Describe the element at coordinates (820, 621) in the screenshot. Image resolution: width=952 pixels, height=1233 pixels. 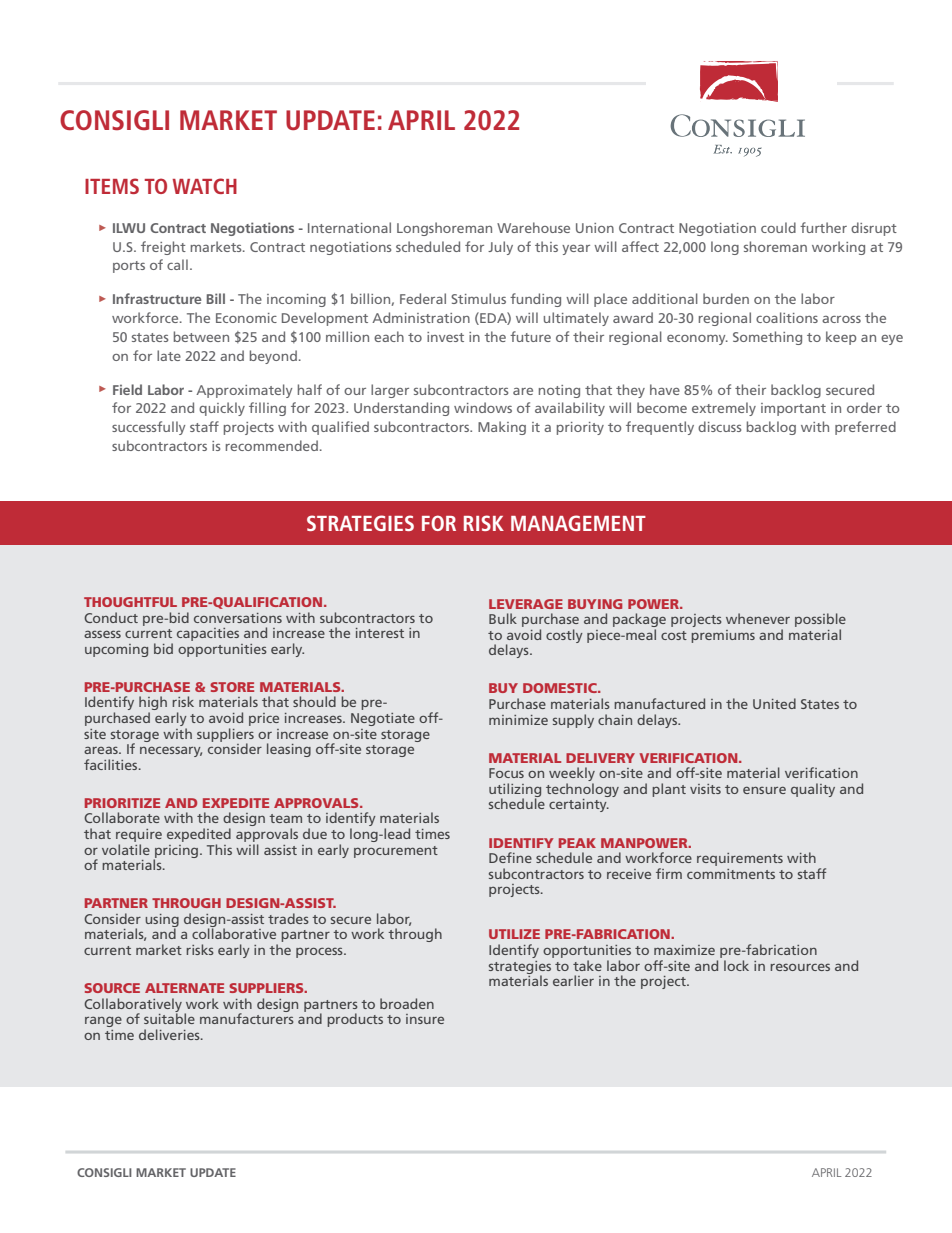
I see `possible` at that location.
